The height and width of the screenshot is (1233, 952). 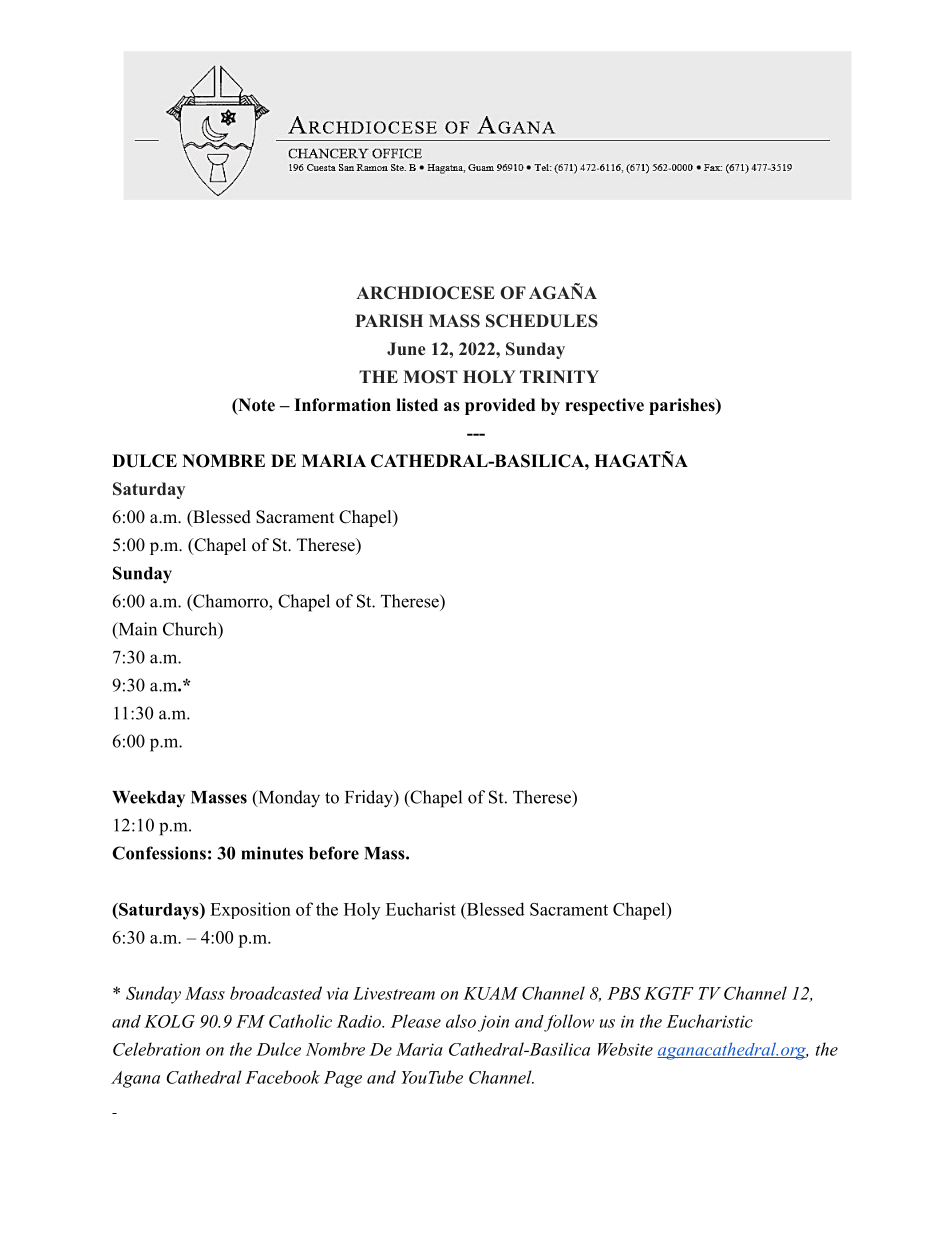 I want to click on respective, so click(x=604, y=406).
